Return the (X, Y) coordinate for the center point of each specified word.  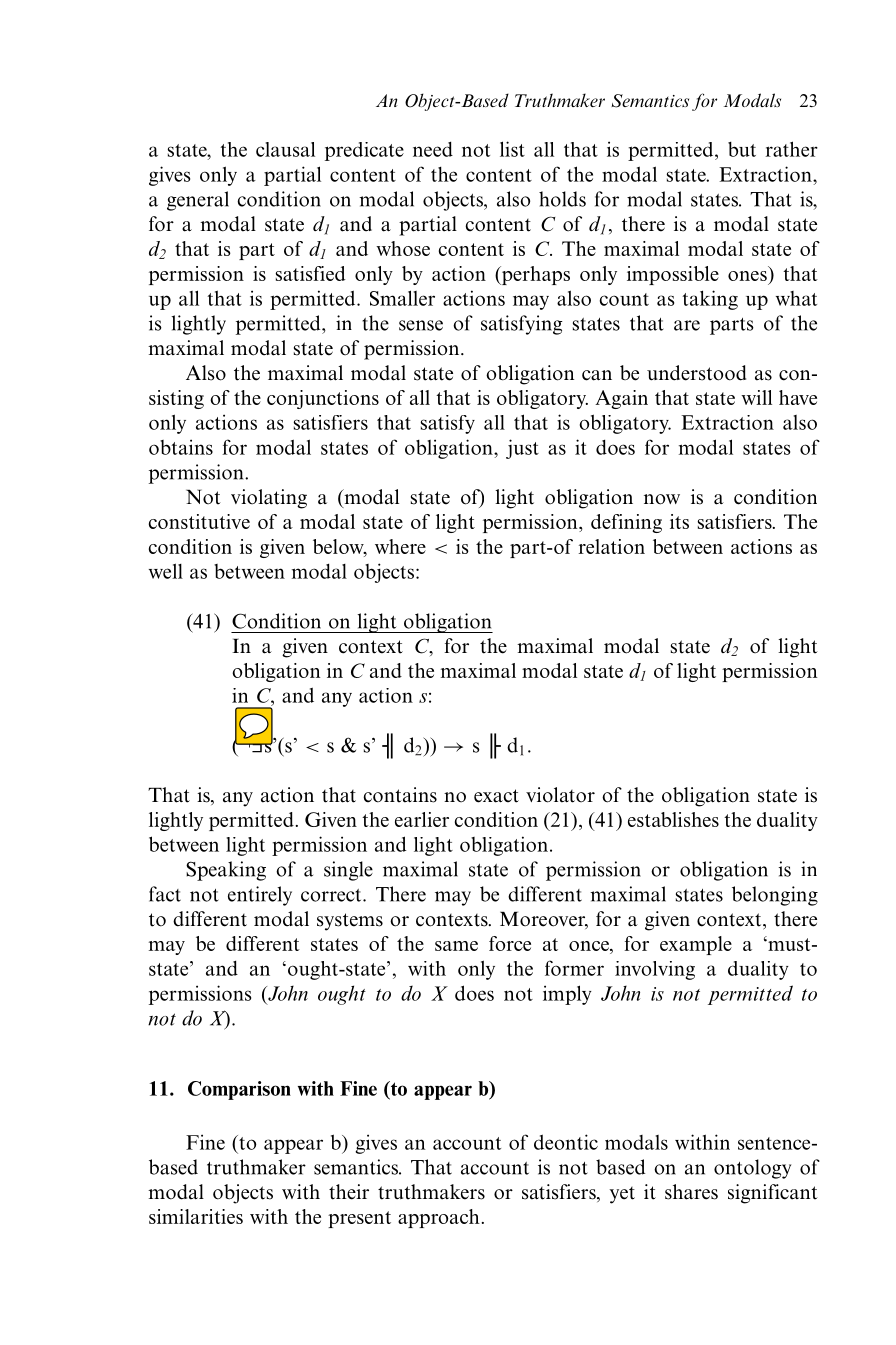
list (512, 149)
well (166, 571)
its (679, 521)
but (742, 149)
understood (696, 373)
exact (496, 796)
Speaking (226, 871)
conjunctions (323, 399)
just (522, 449)
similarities (196, 1216)
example (696, 945)
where (400, 546)
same (456, 946)
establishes (673, 819)
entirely (260, 896)
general (198, 201)
